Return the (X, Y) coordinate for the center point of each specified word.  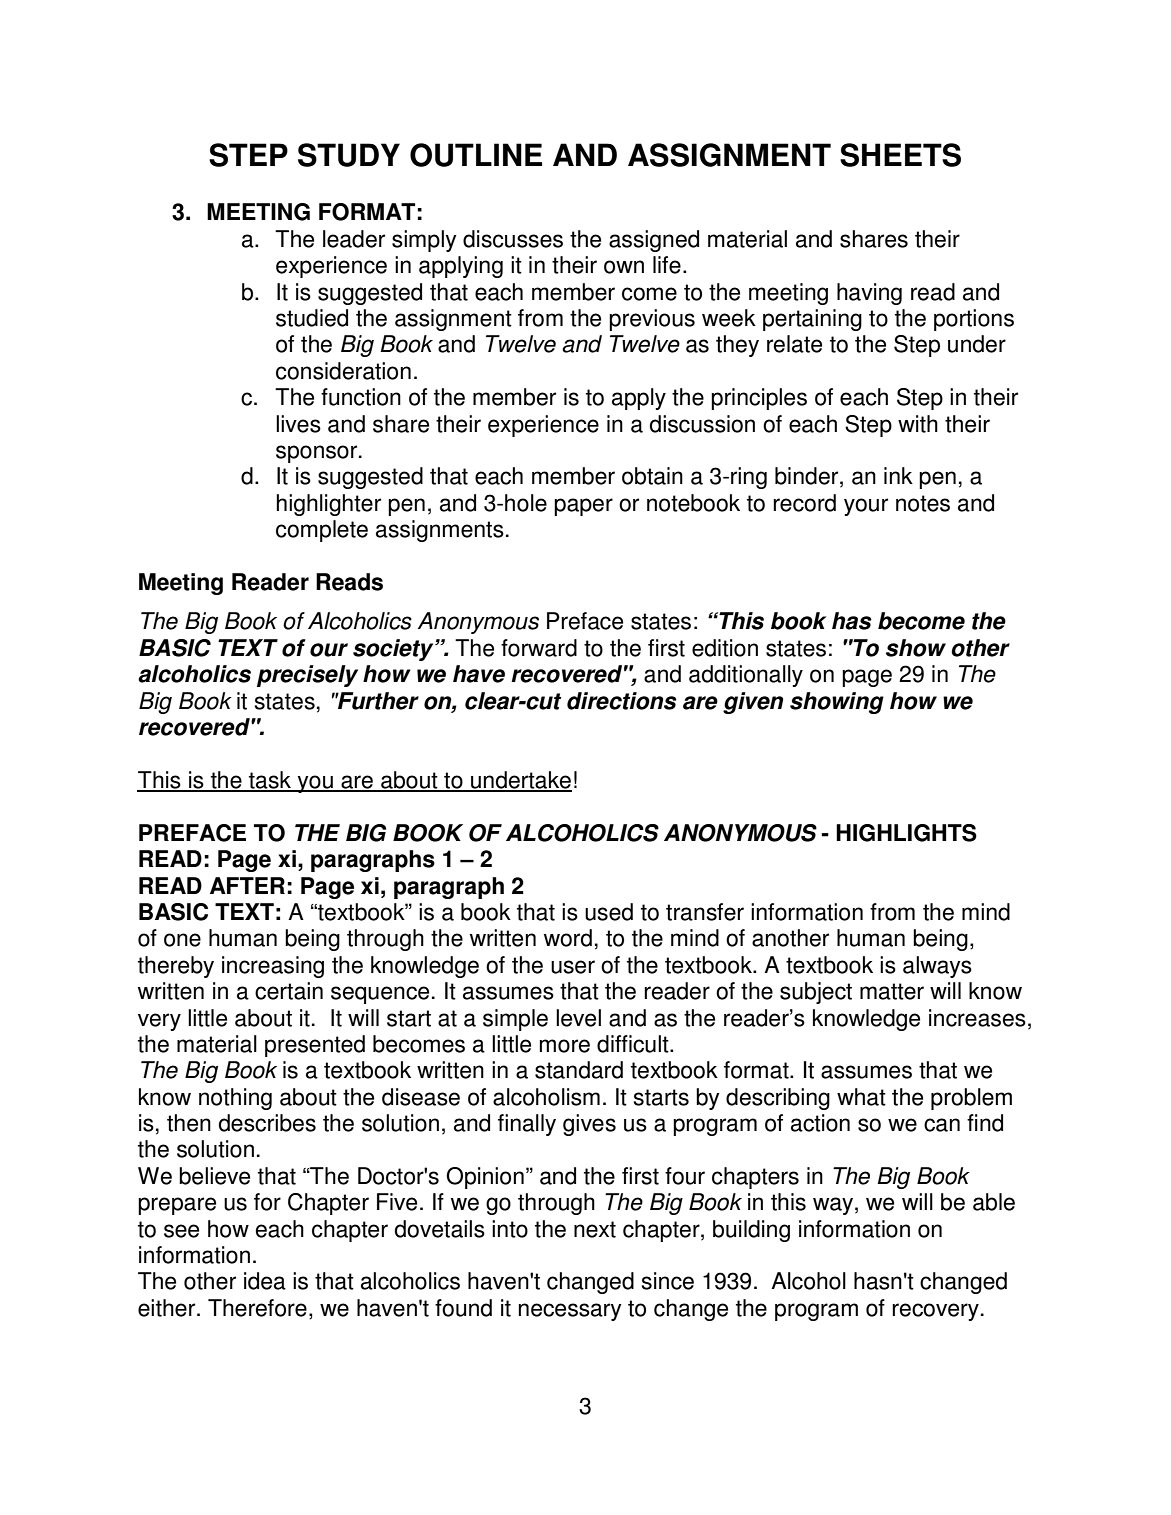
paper (583, 507)
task (270, 781)
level (578, 1018)
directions (622, 701)
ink (898, 475)
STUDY (349, 155)
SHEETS (900, 155)
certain (289, 991)
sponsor (318, 454)
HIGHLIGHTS (906, 833)
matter (892, 991)
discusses (513, 239)
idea (265, 1281)
